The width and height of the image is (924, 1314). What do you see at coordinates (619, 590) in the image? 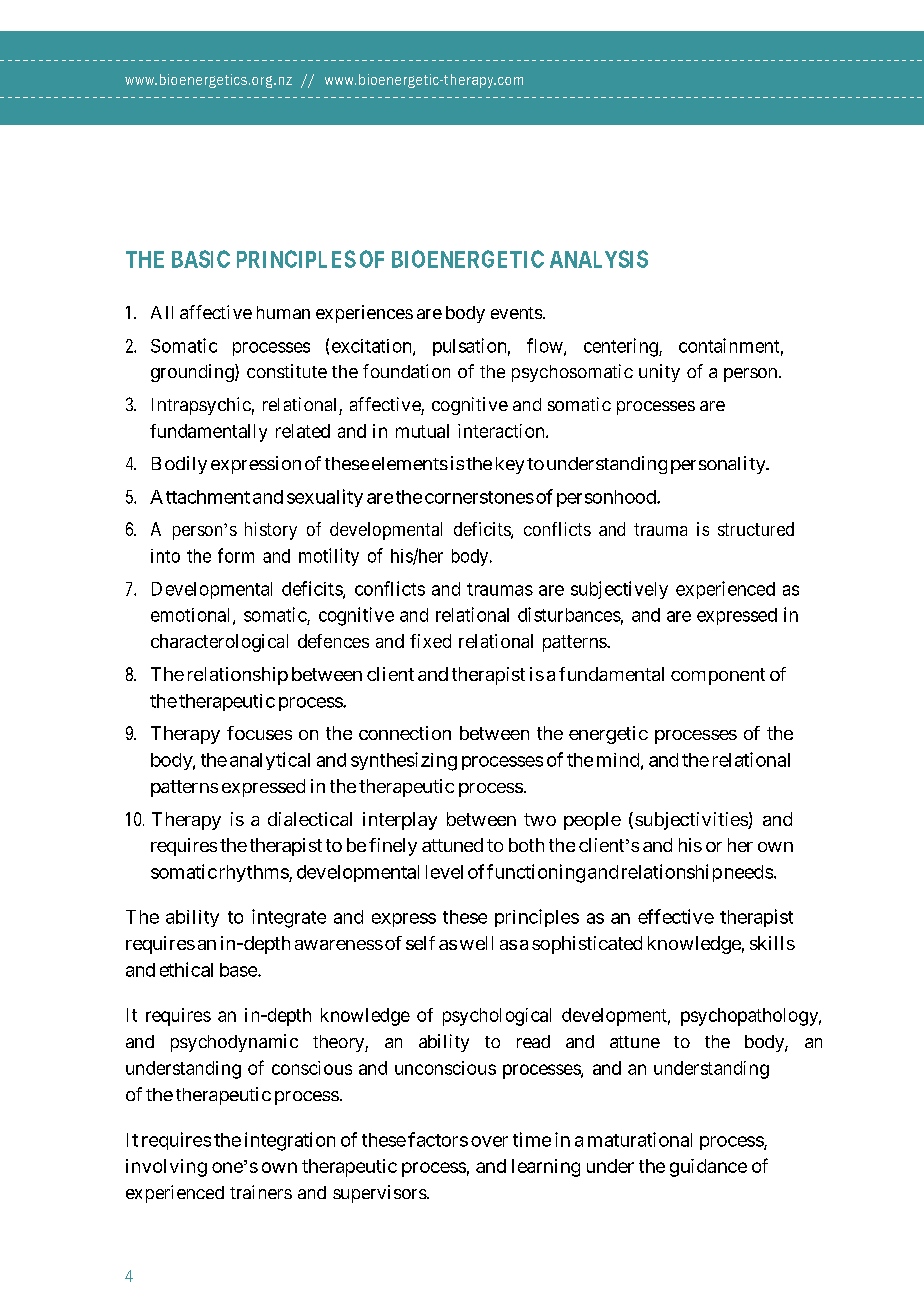
I see `subjectively` at bounding box center [619, 590].
